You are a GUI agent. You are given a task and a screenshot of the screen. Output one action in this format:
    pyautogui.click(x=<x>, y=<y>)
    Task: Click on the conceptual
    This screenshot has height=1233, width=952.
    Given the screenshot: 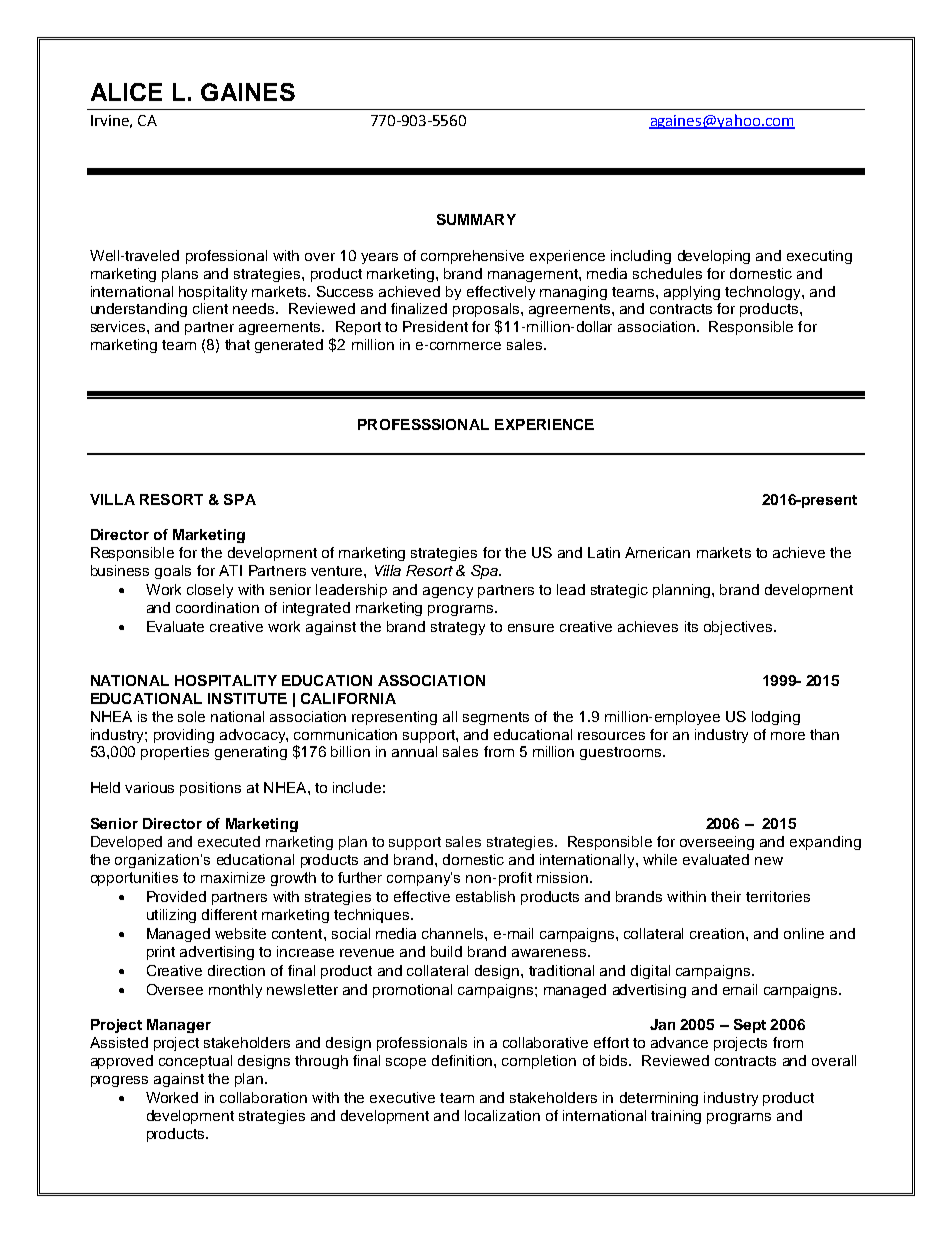 What is the action you would take?
    pyautogui.click(x=195, y=1062)
